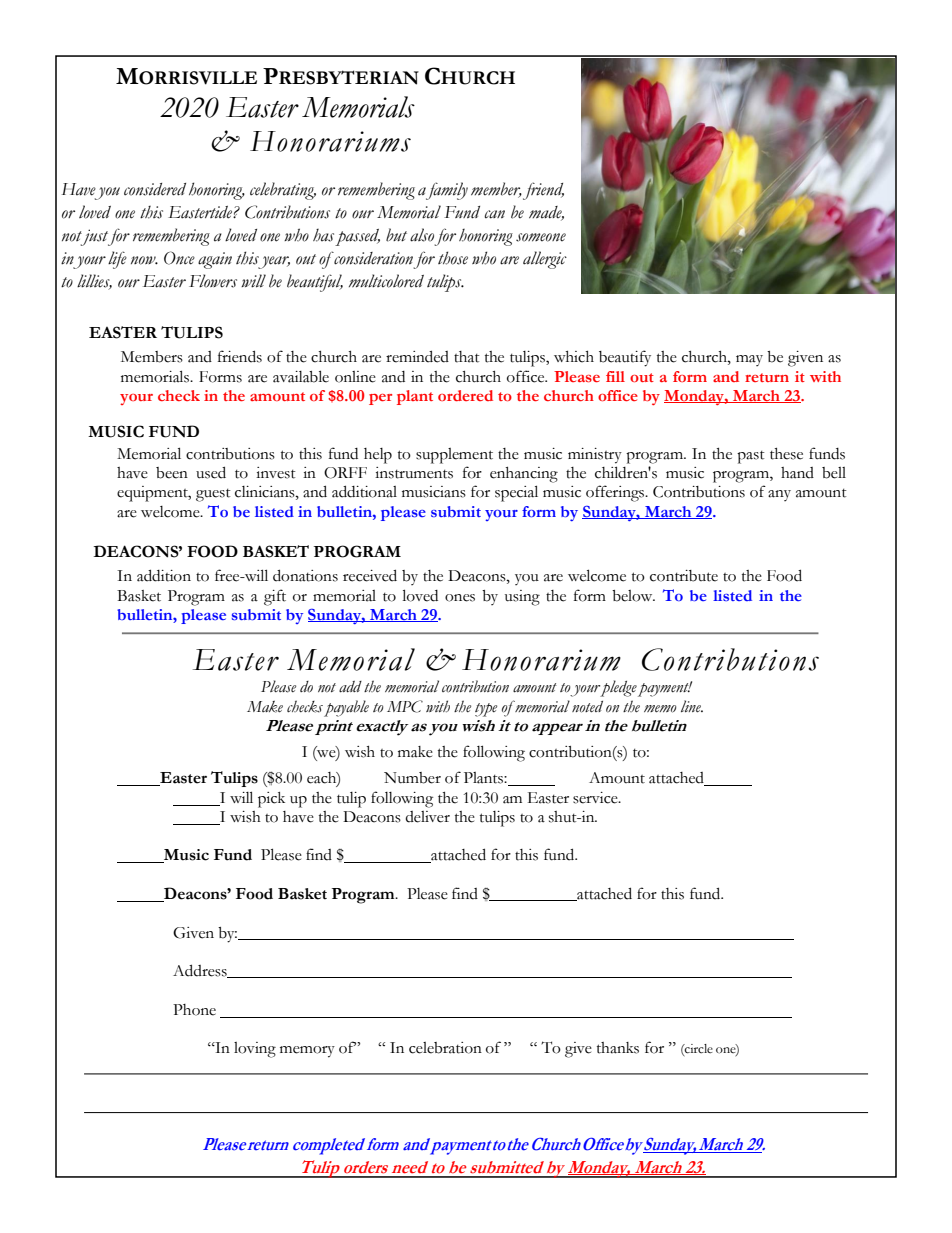  What do you see at coordinates (155, 189) in the screenshot?
I see `considered` at bounding box center [155, 189].
